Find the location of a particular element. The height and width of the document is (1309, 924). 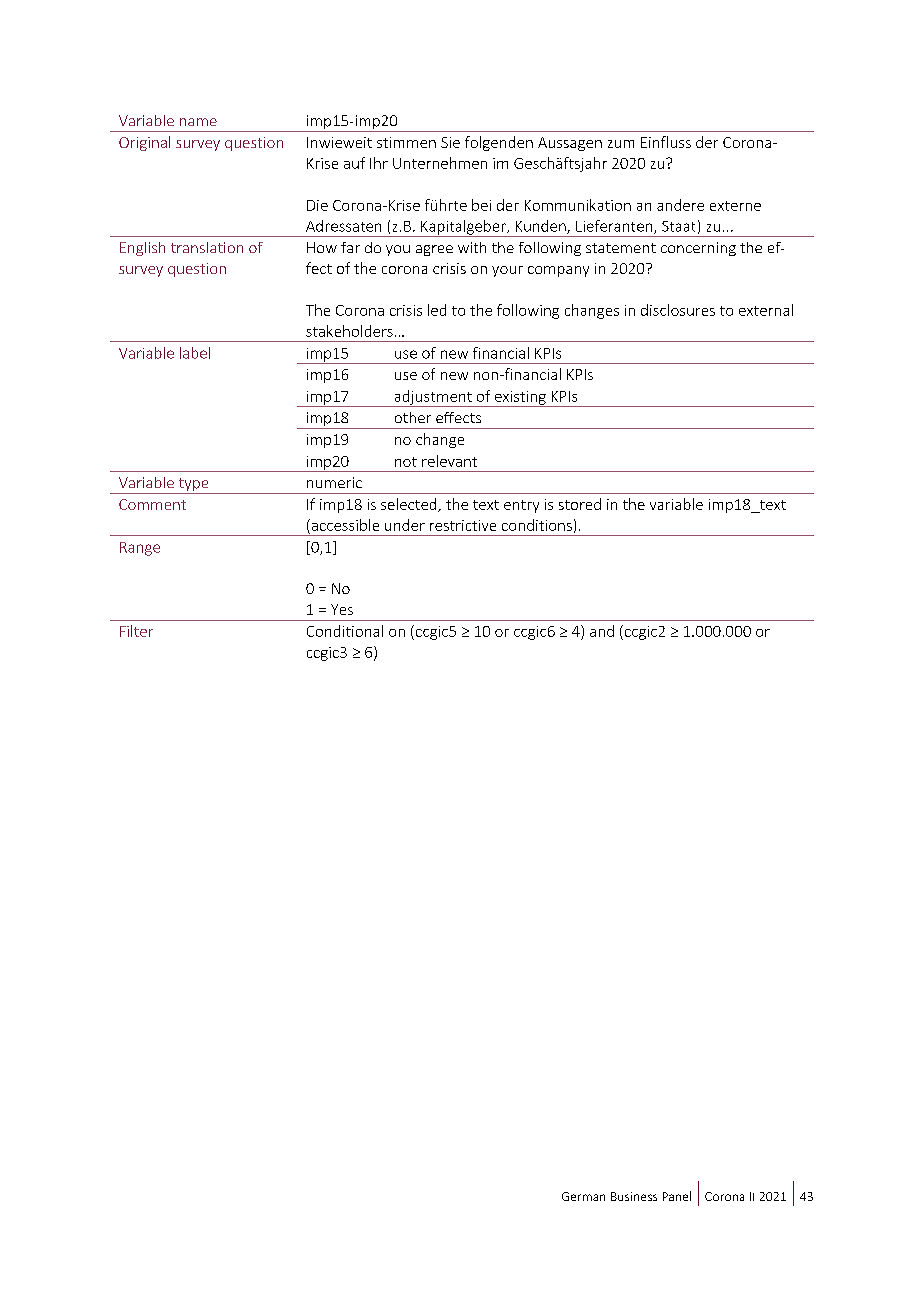

Business is located at coordinates (634, 1196).
